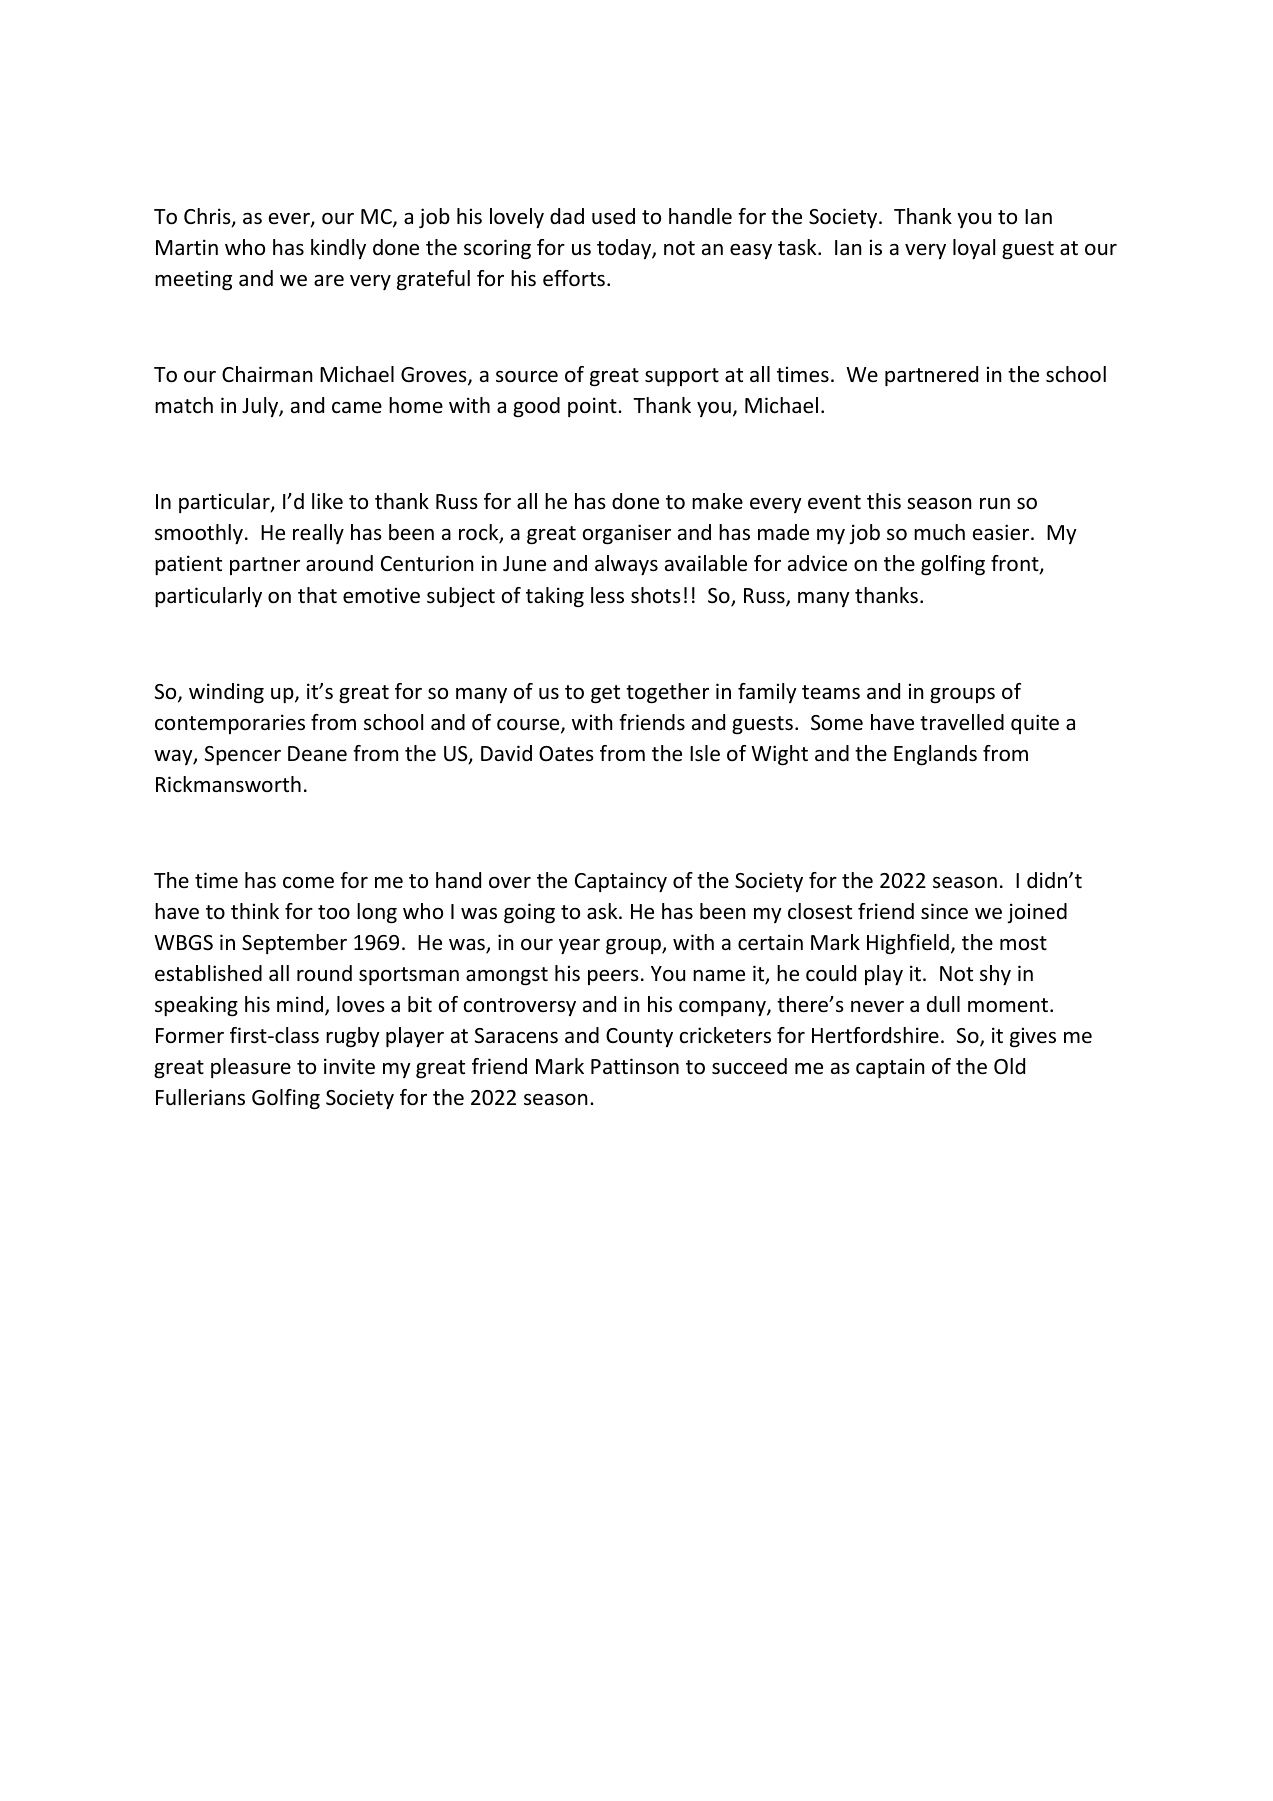 This page has height=1801, width=1273. I want to click on Hertfordshire, so click(875, 1035).
